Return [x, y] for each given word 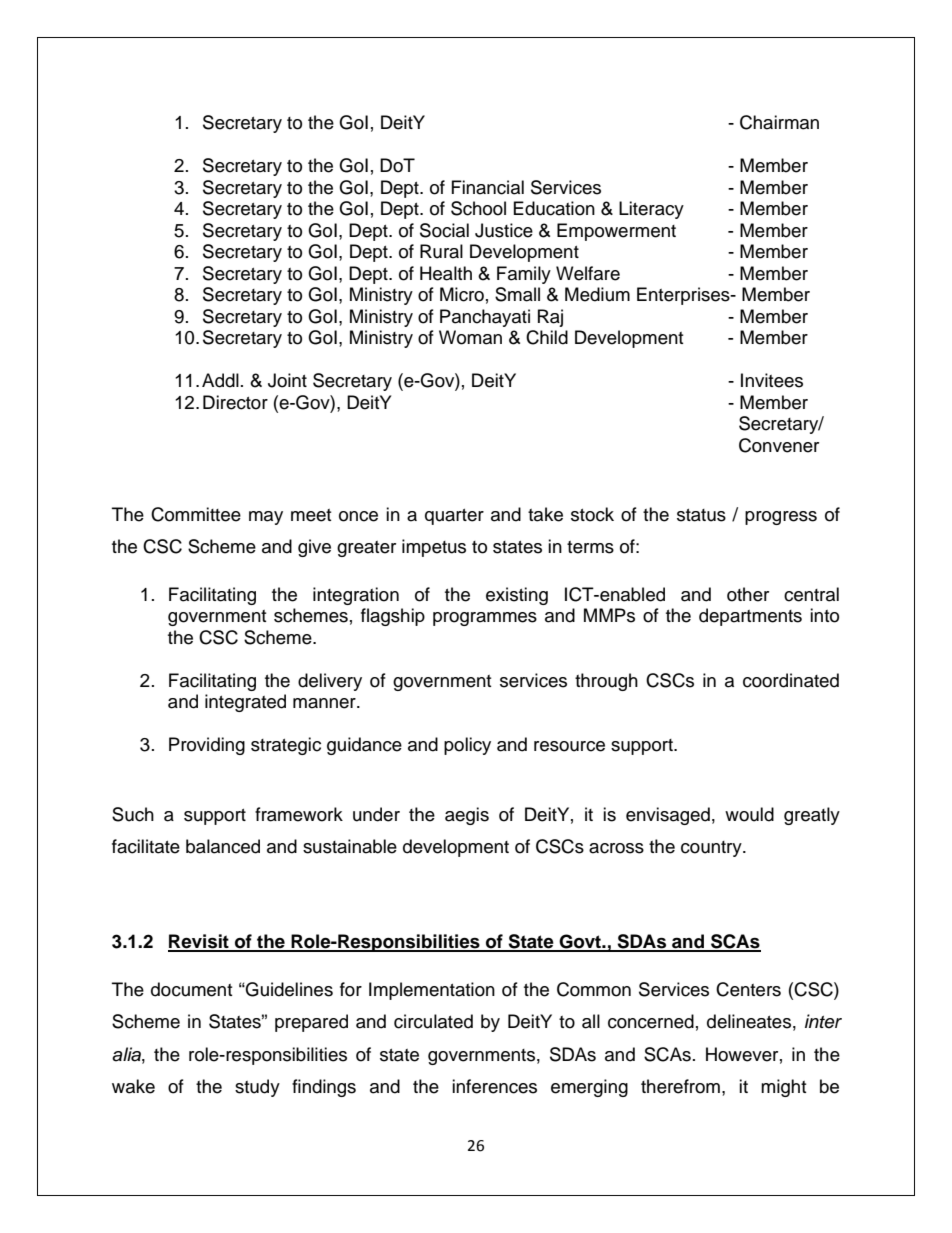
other [748, 594]
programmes [485, 619]
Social [444, 230]
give [314, 548]
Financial [488, 187]
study [257, 1088]
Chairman [779, 122]
